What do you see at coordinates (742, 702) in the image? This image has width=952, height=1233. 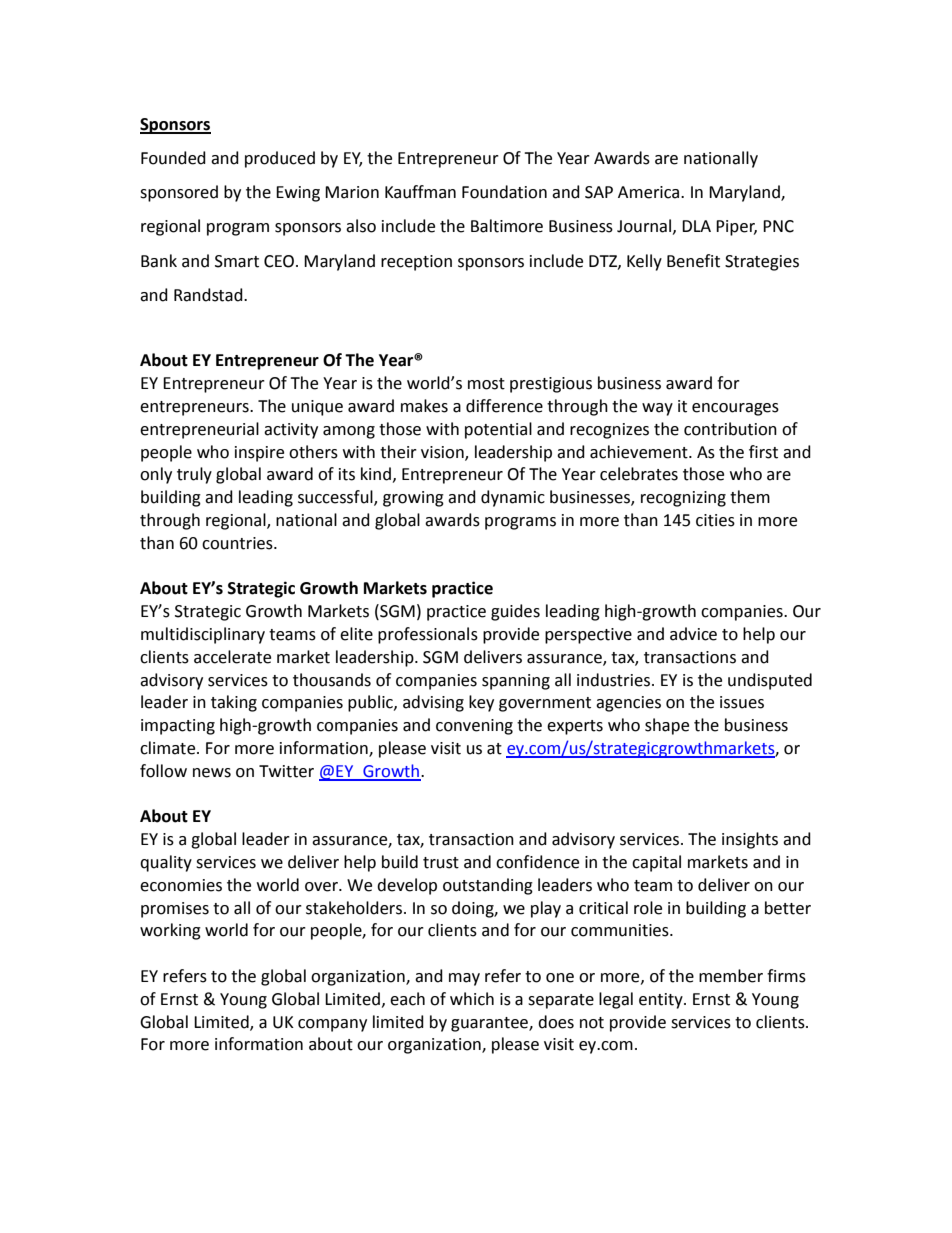 I see `issues` at bounding box center [742, 702].
